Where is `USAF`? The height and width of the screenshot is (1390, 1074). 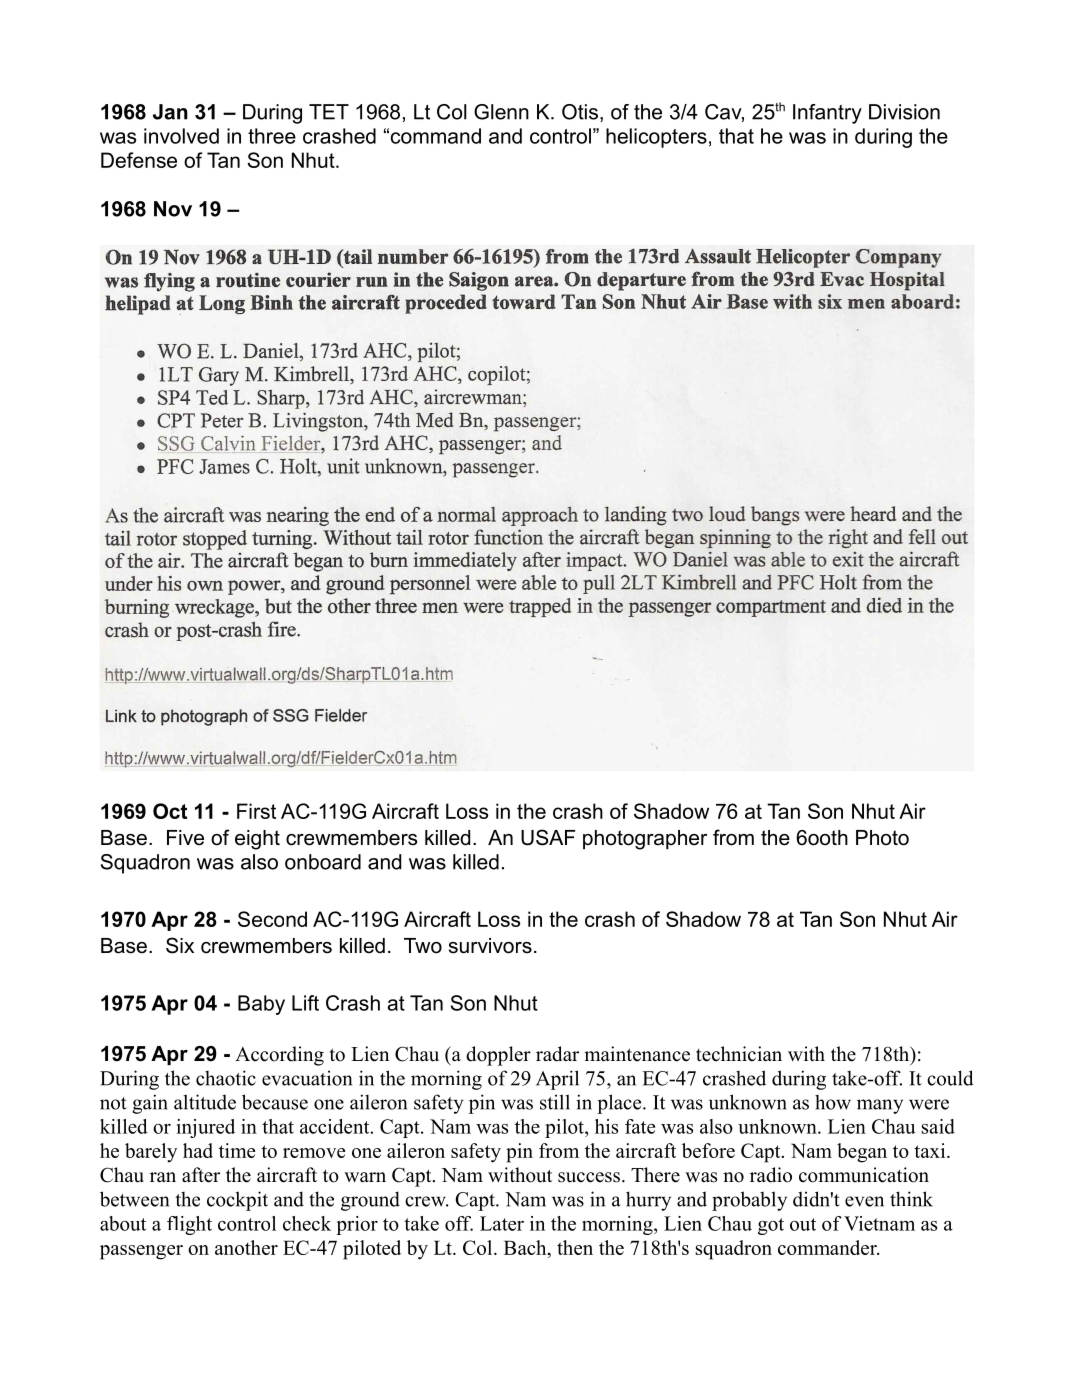
USAF is located at coordinates (548, 837).
